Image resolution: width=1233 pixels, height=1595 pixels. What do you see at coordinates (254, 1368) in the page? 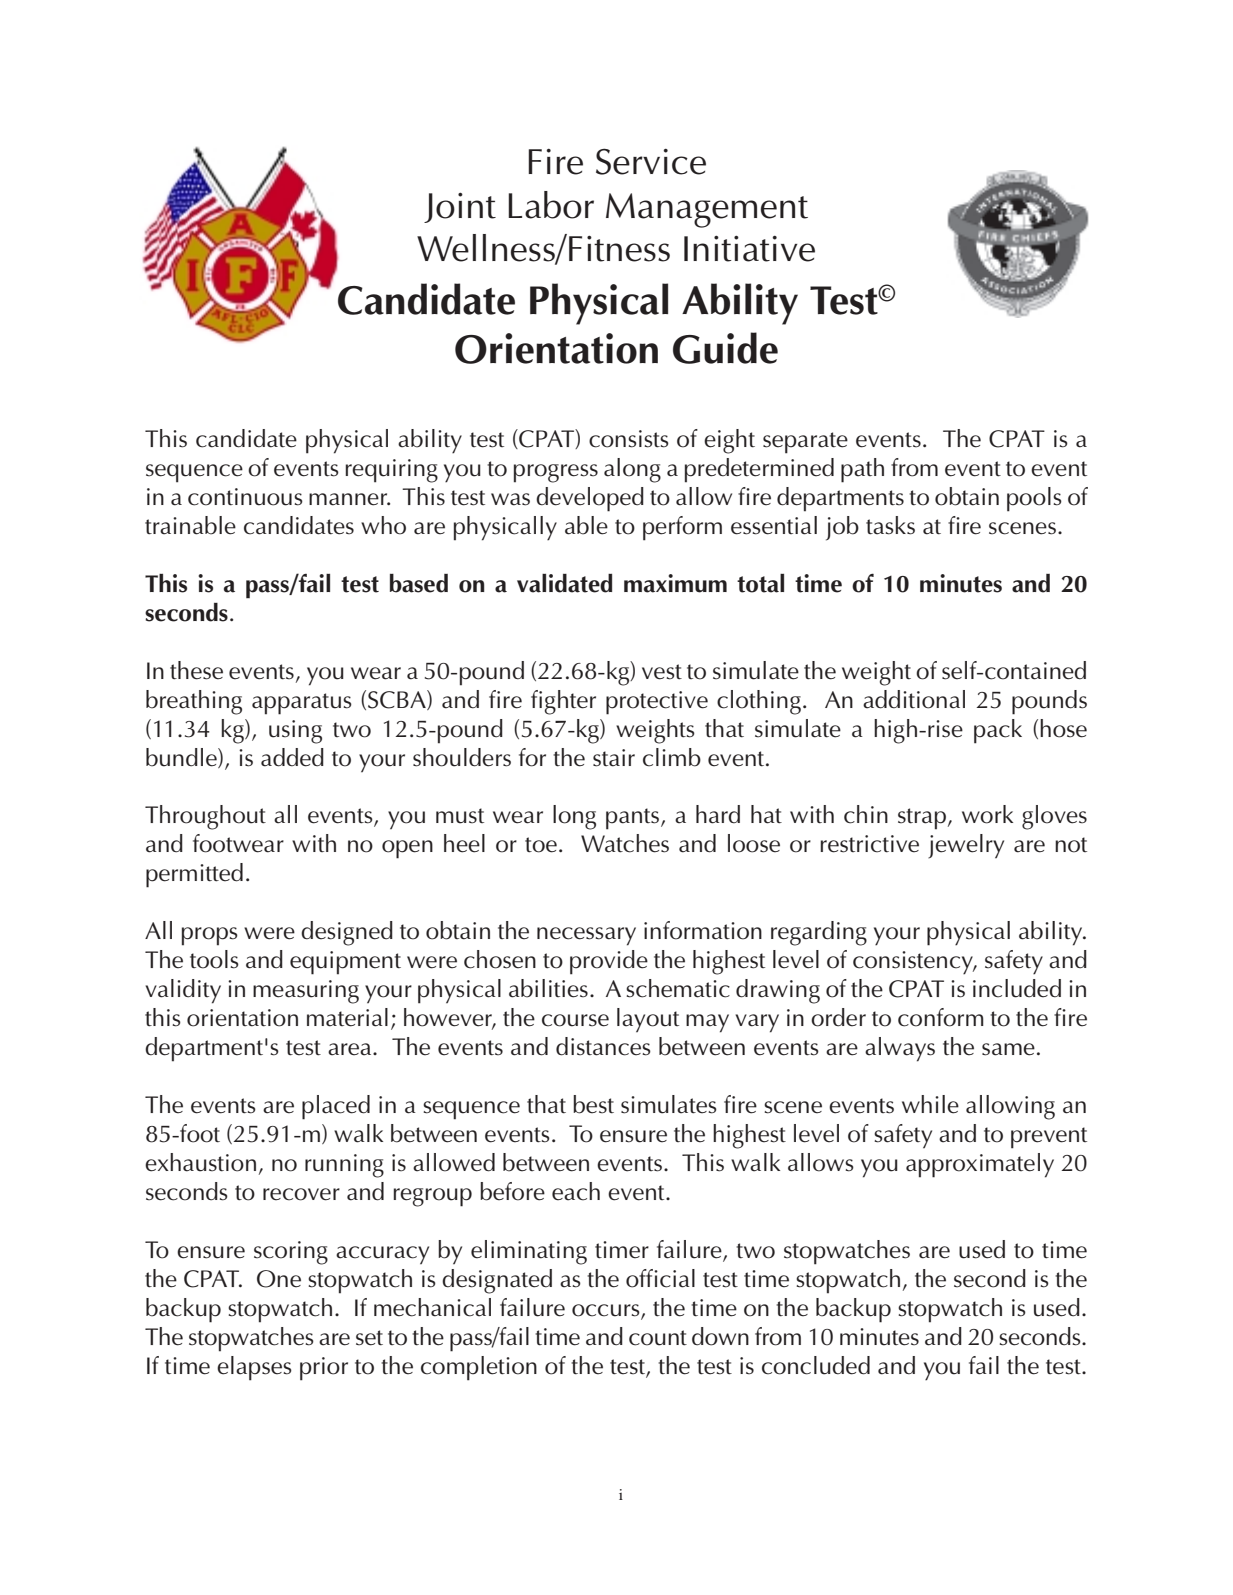
I see `elapses` at bounding box center [254, 1368].
